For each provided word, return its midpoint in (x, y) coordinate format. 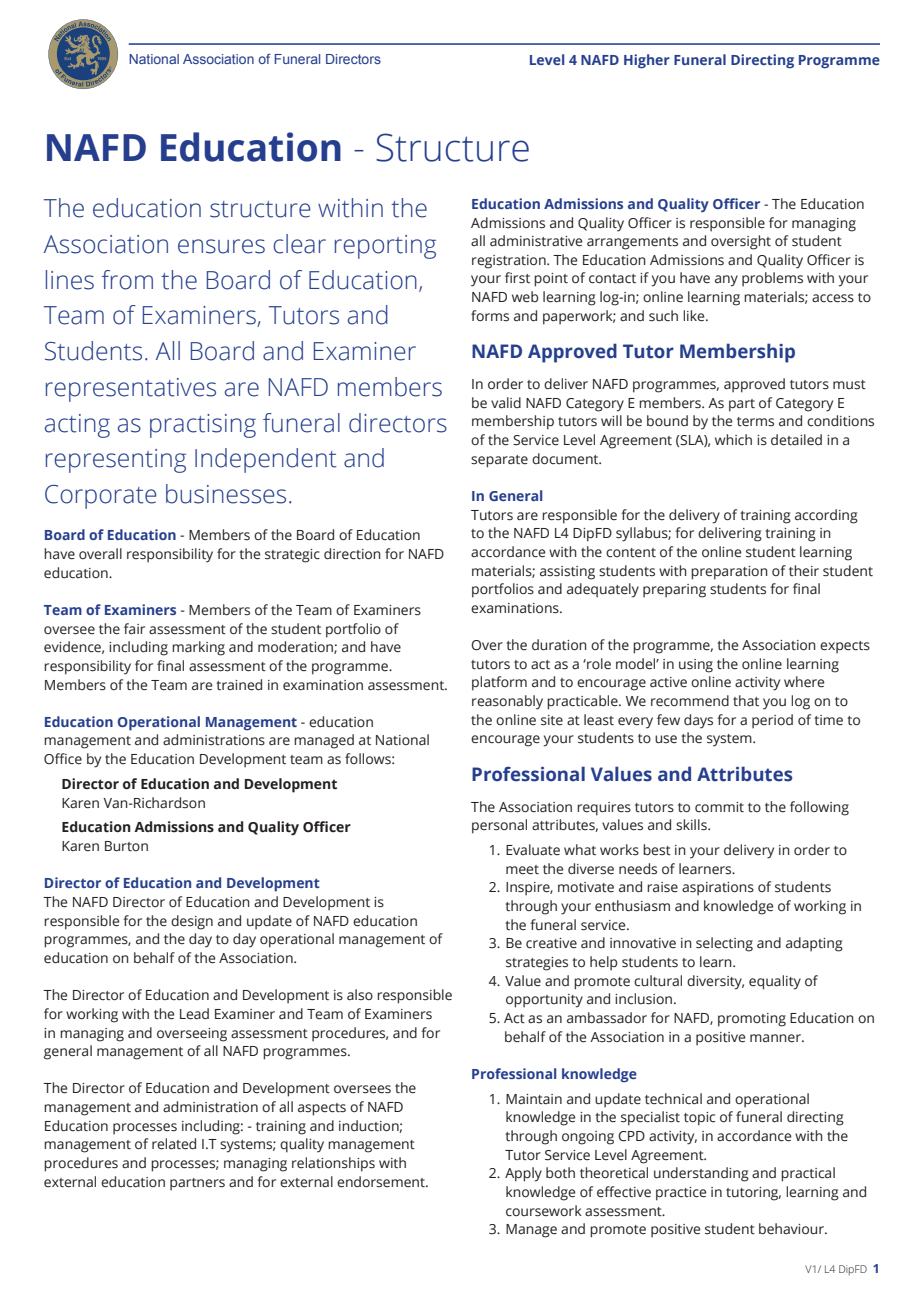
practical (808, 1174)
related (174, 1144)
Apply (523, 1174)
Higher (647, 61)
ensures (221, 246)
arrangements (632, 243)
